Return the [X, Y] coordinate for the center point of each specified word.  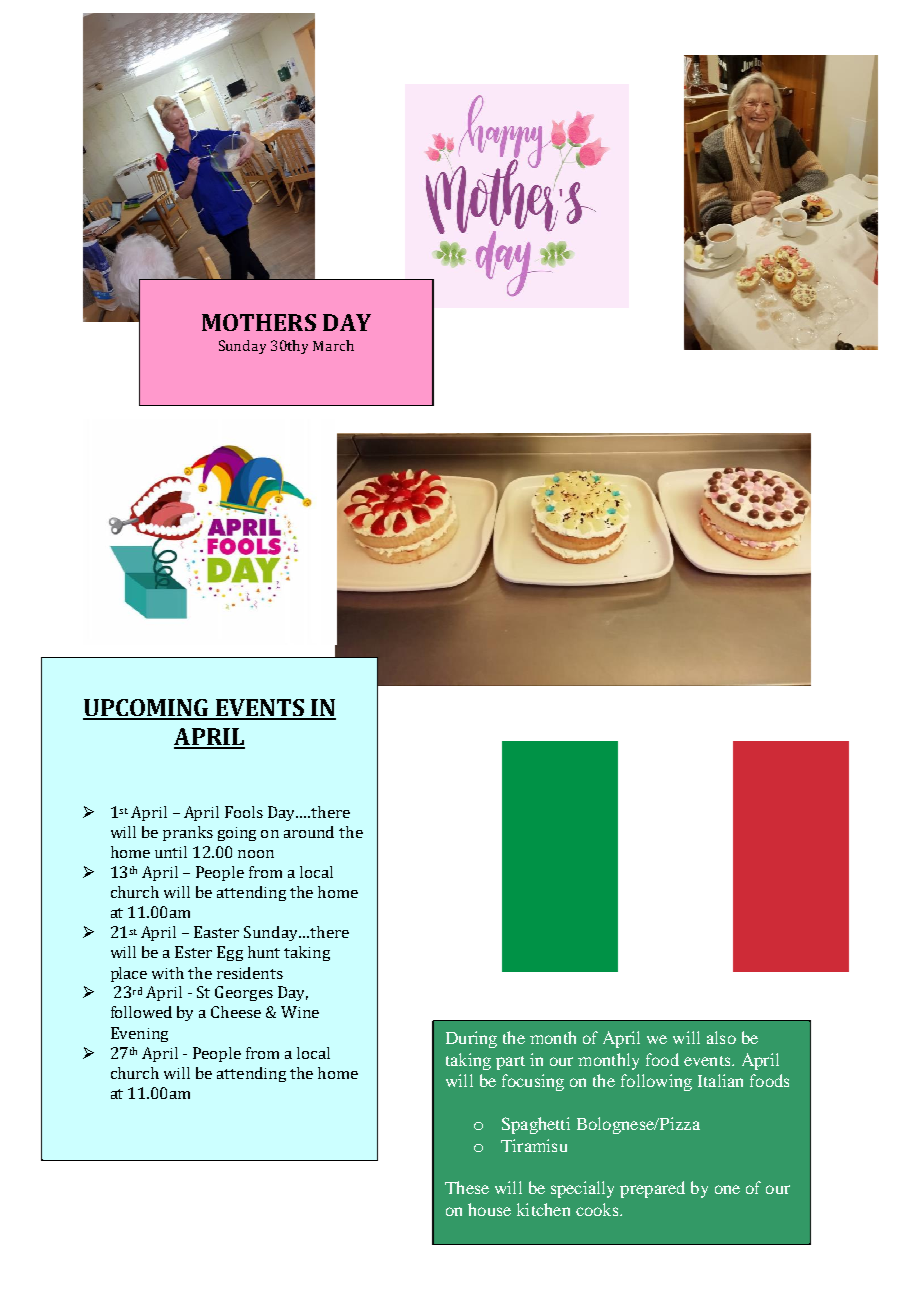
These [467, 1187]
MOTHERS [259, 322]
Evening [139, 1034]
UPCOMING [147, 709]
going [237, 834]
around [309, 832]
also [721, 1037]
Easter [216, 932]
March [333, 345]
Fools [244, 812]
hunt [264, 952]
